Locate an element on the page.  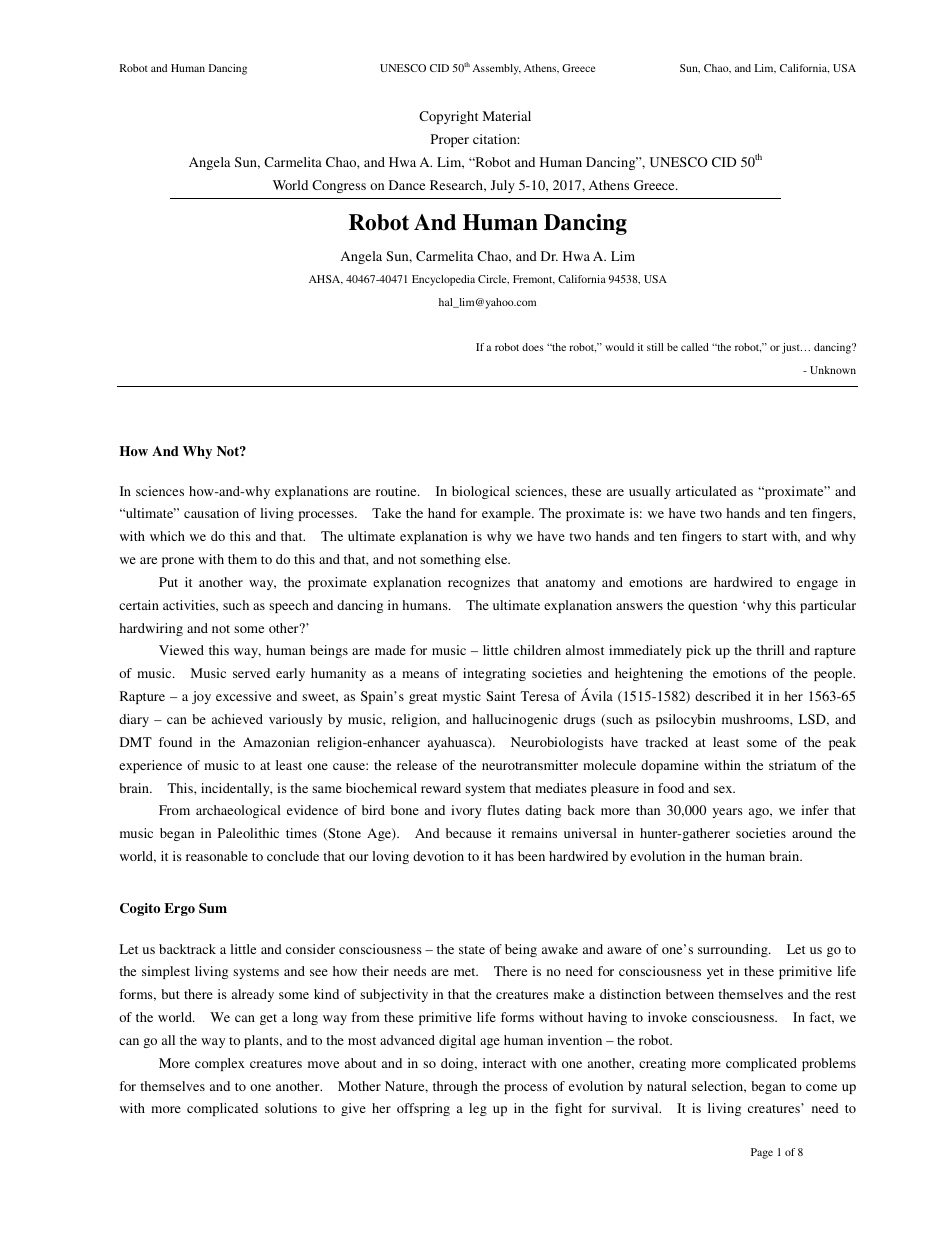
solutions is located at coordinates (291, 1108).
